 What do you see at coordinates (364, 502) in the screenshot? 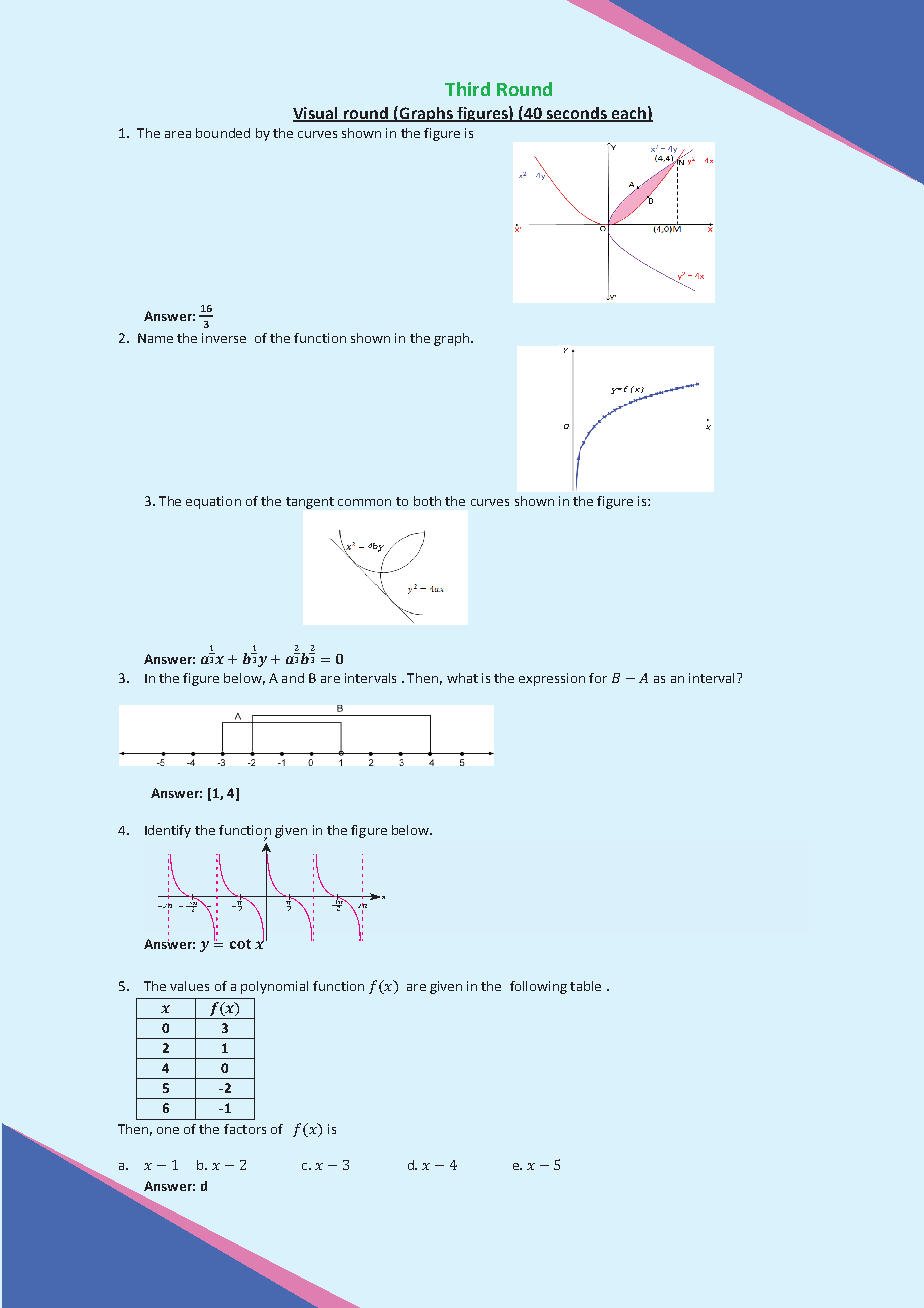
I see `common` at bounding box center [364, 502].
